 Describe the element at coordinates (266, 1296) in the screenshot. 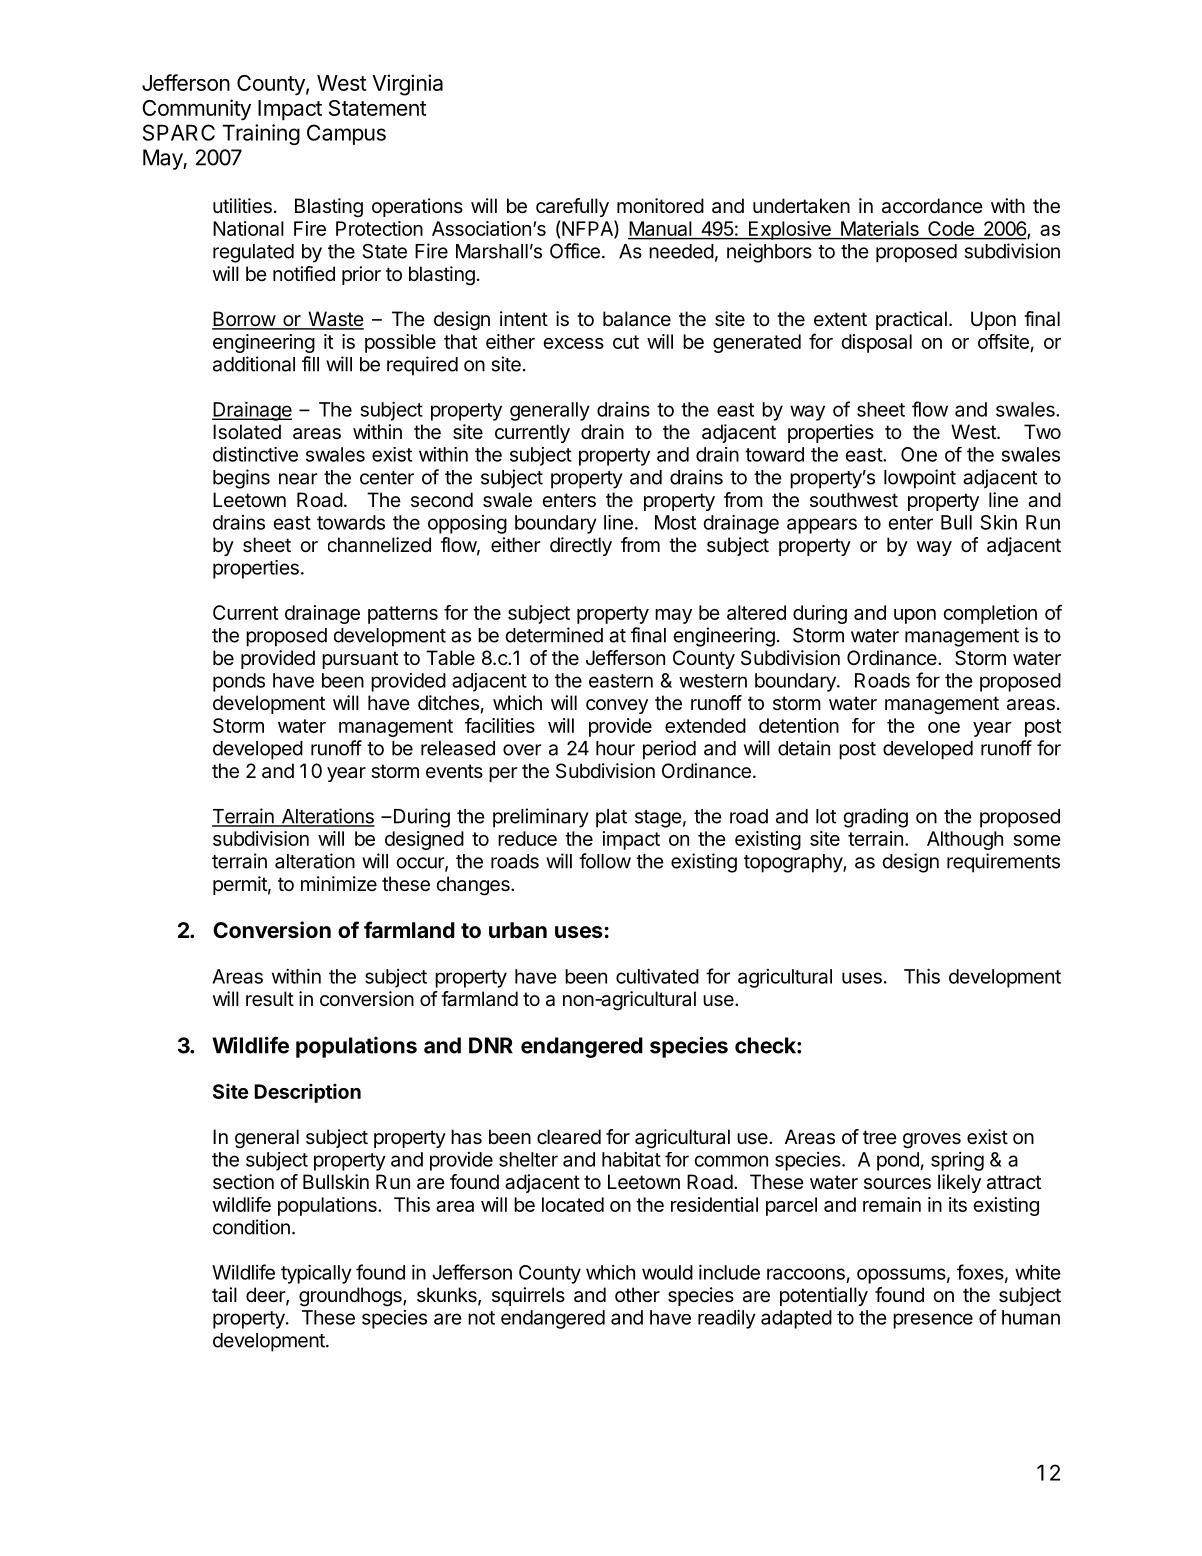

I see `deer` at that location.
